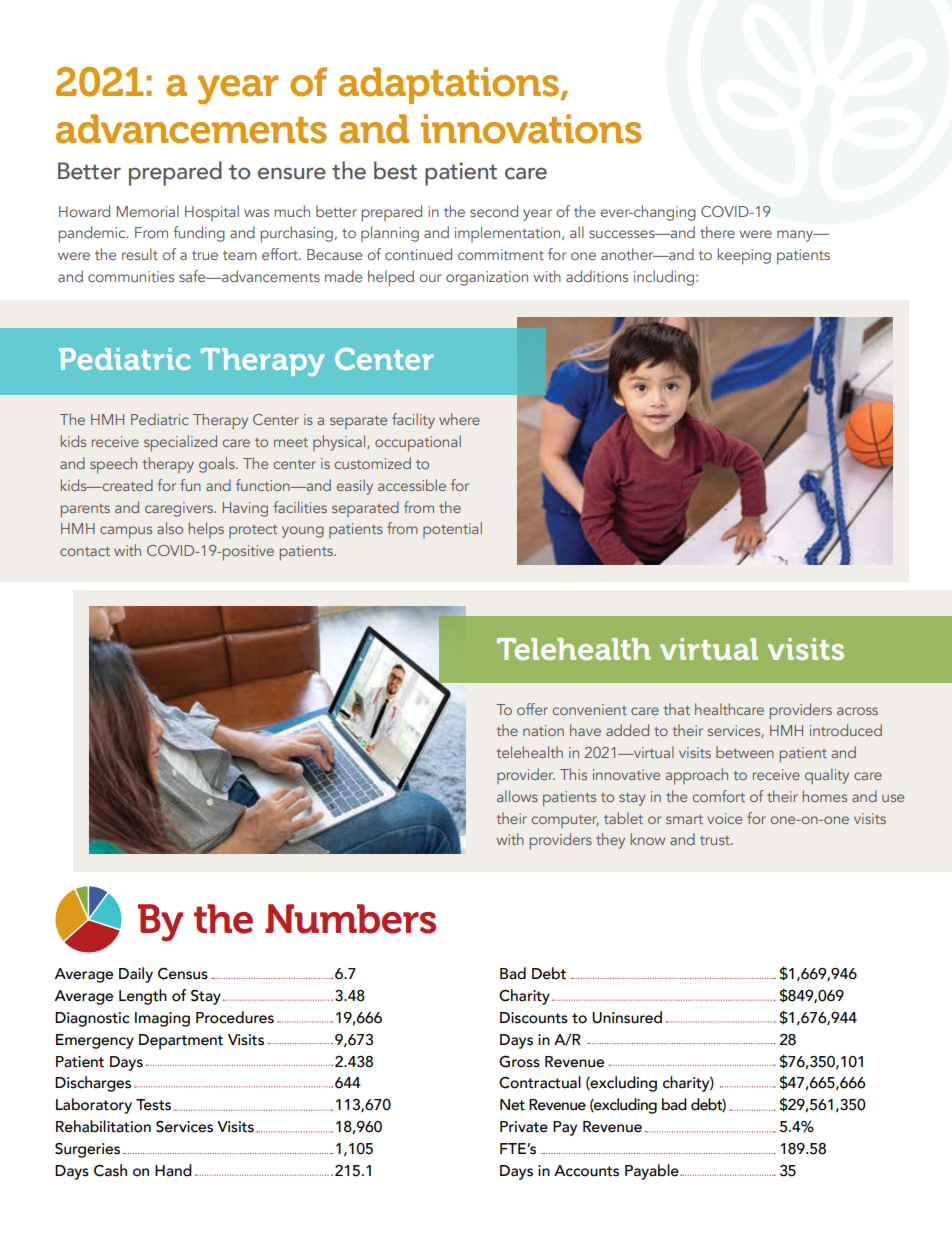  Describe the element at coordinates (524, 1127) in the screenshot. I see `Private` at that location.
